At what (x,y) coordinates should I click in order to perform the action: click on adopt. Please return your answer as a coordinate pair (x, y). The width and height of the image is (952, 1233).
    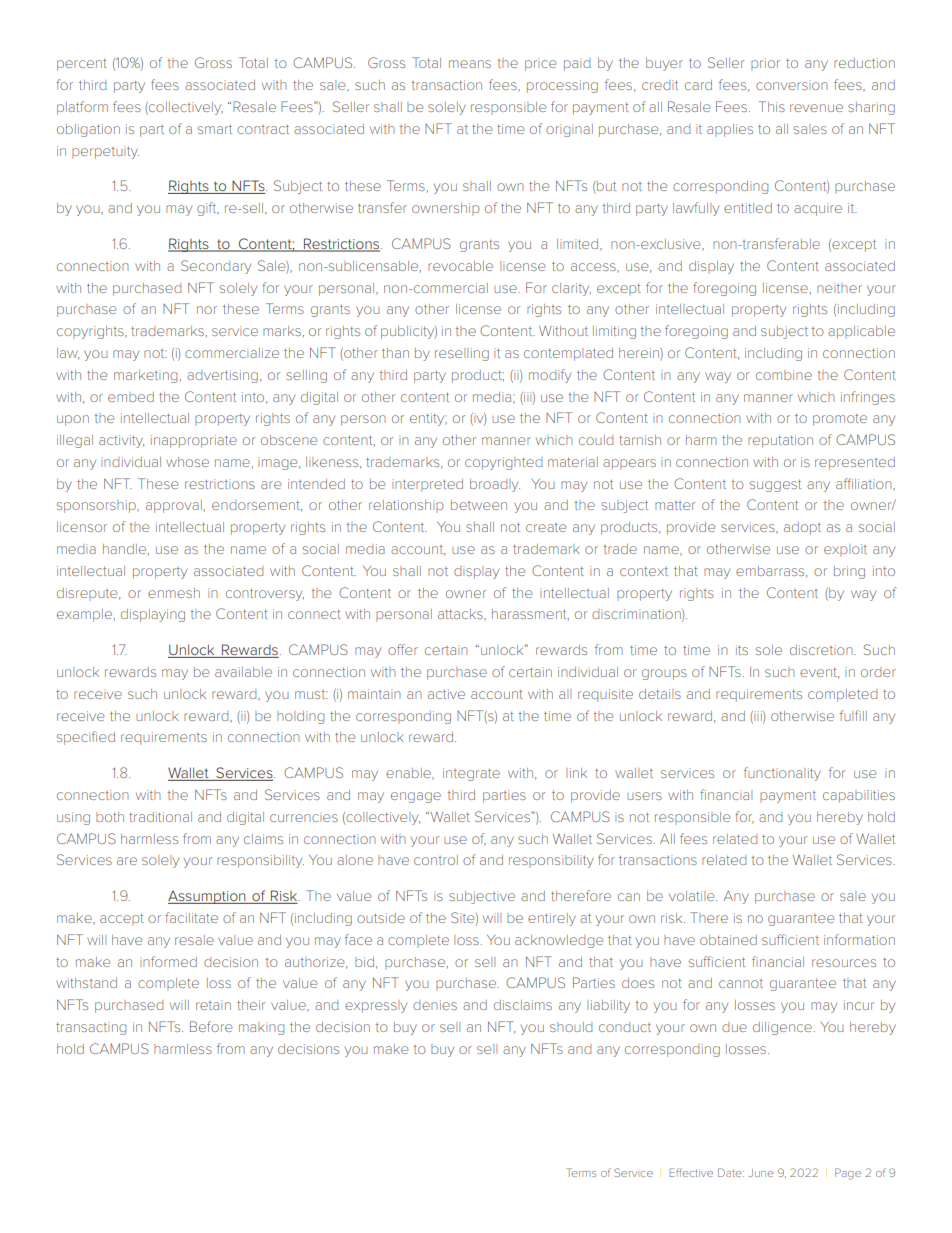
    Looking at the image, I should click on (802, 528).
